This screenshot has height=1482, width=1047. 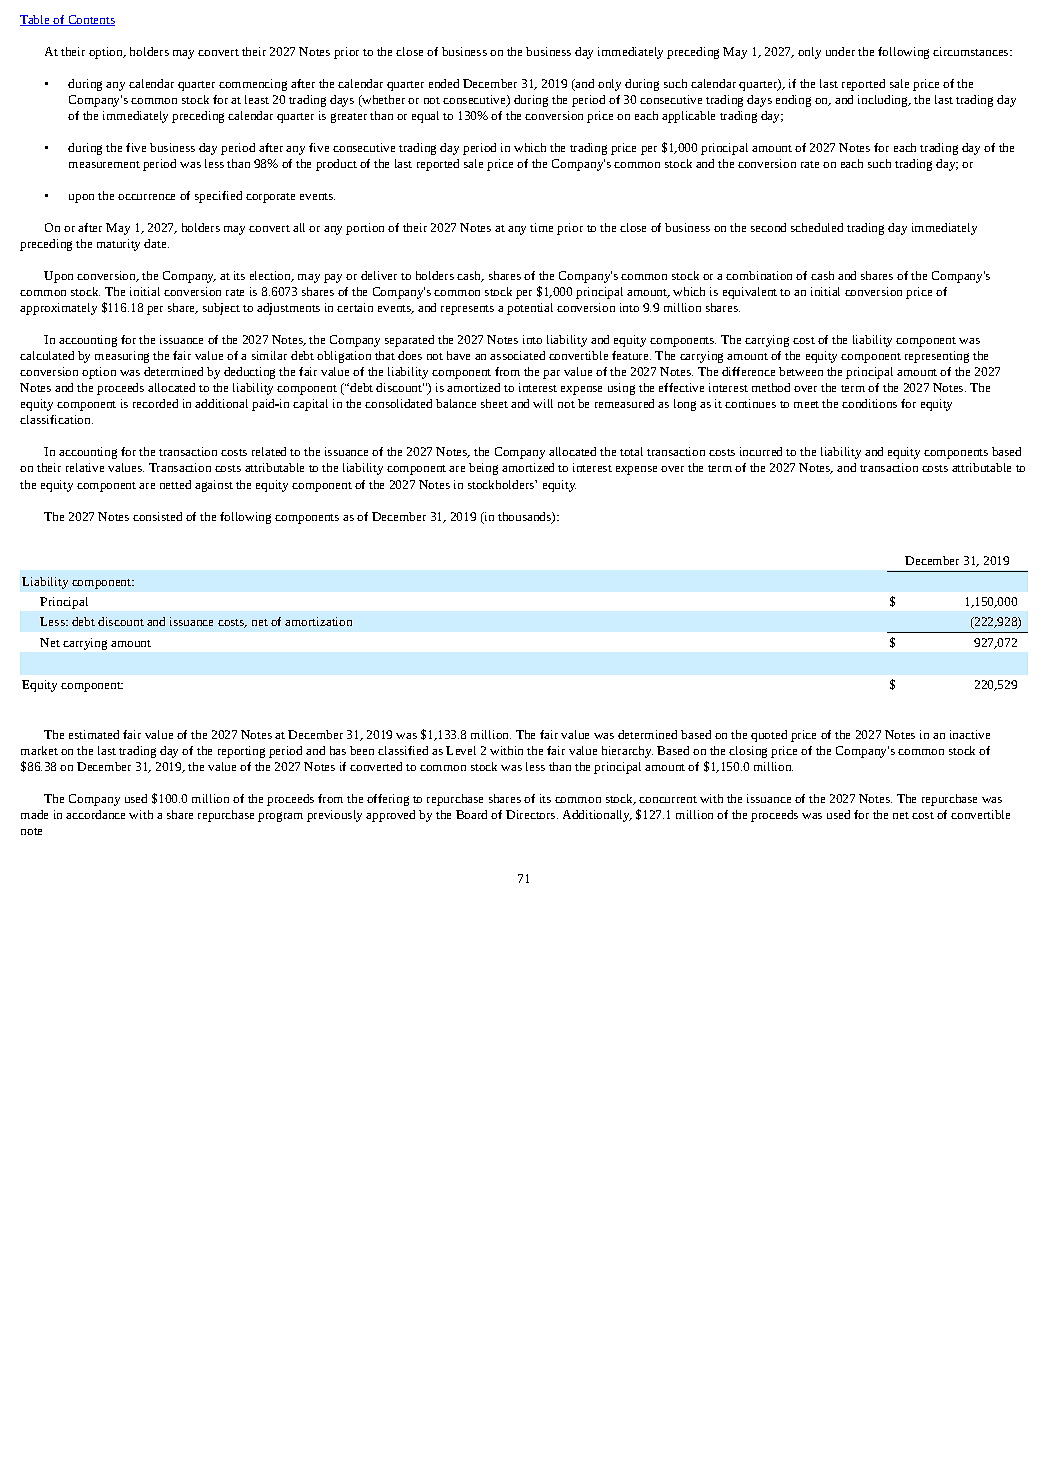 I want to click on thousands, so click(x=525, y=517).
